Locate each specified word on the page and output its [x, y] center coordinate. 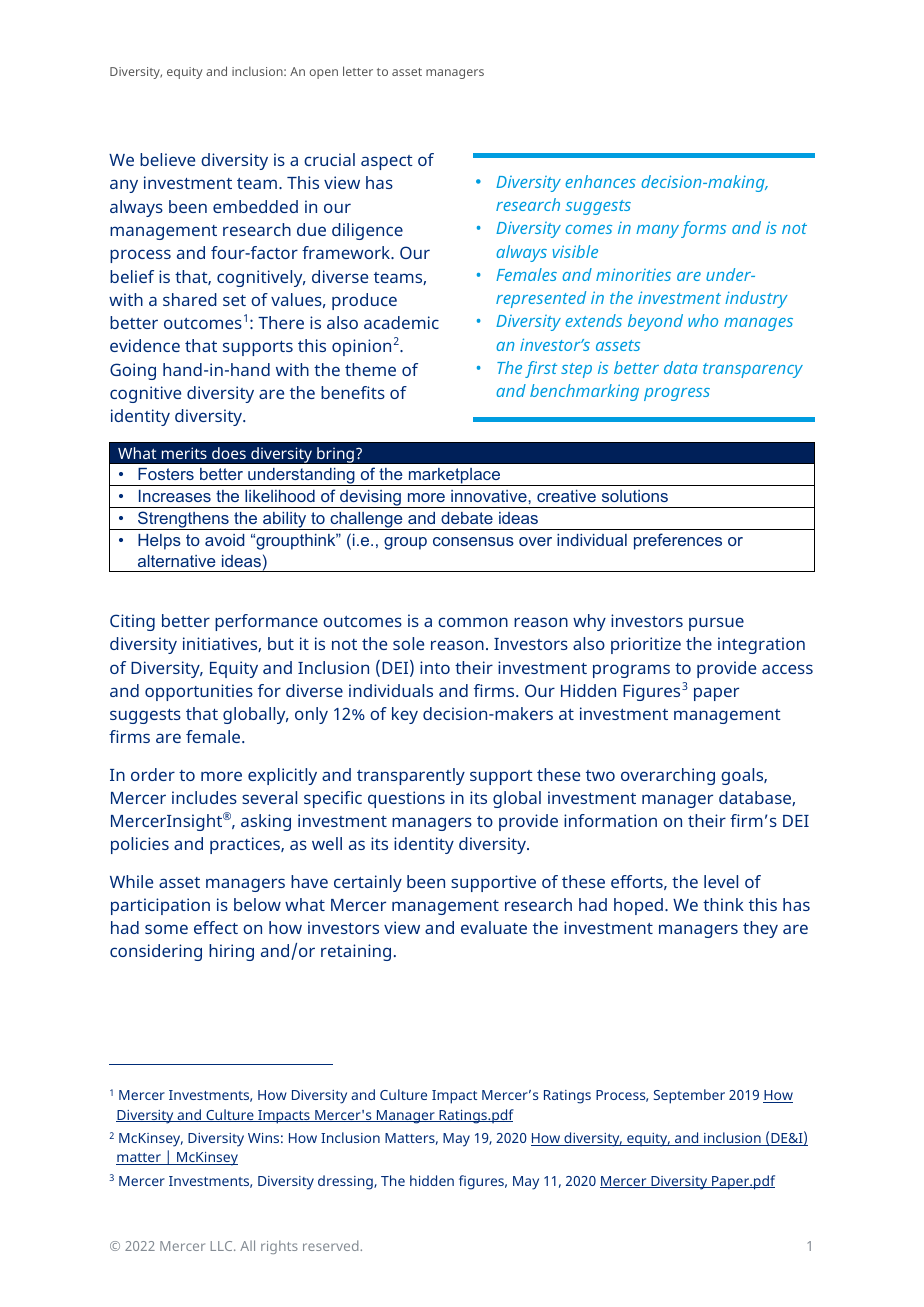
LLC [223, 1246]
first [541, 369]
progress [677, 394]
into [435, 667]
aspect [387, 162]
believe [167, 159]
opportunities [199, 692]
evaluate [494, 927]
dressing [346, 1182]
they [760, 929]
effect [216, 927]
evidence [145, 345]
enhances [600, 181]
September [689, 1096]
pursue [716, 624]
